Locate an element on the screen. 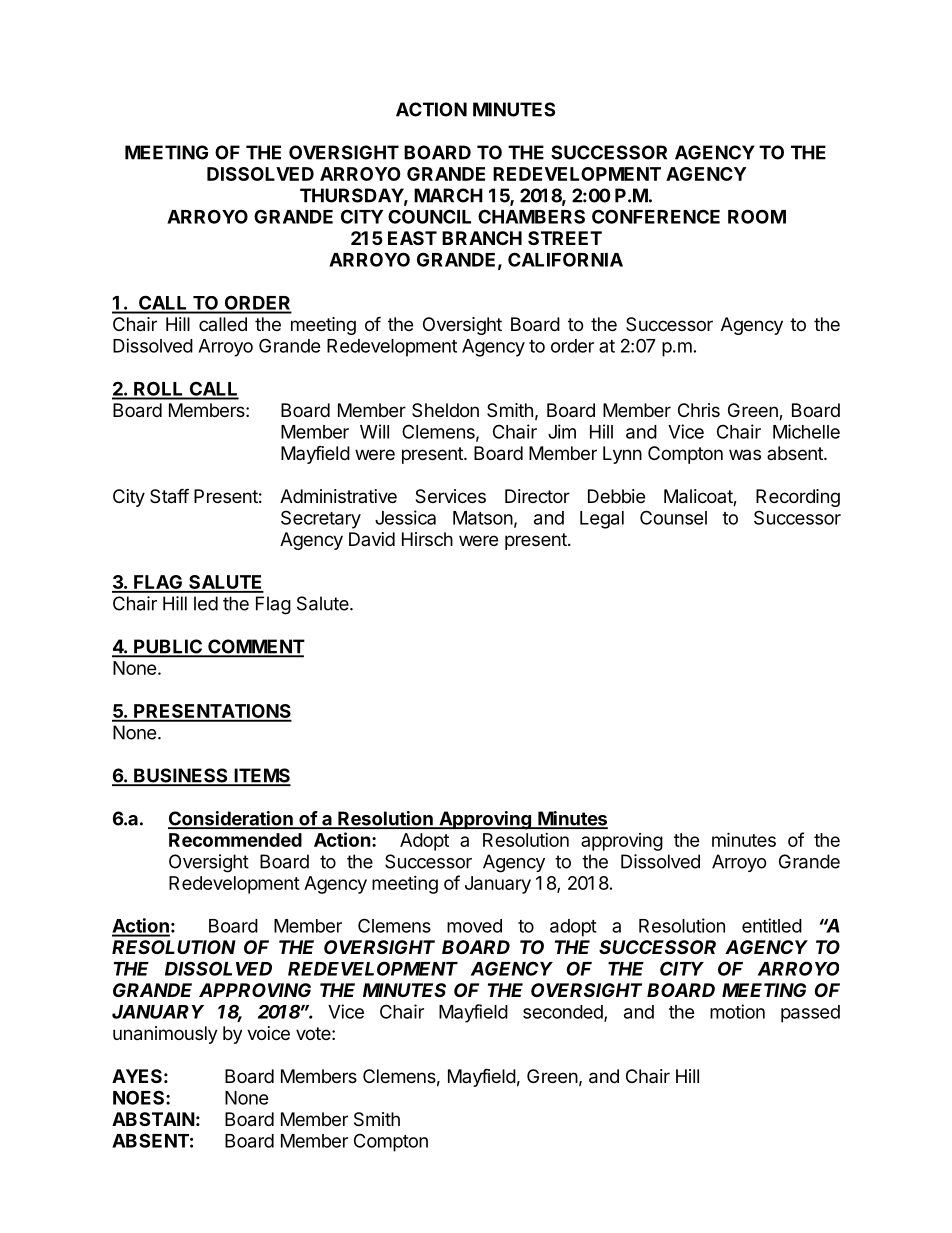  entitled is located at coordinates (772, 925).
